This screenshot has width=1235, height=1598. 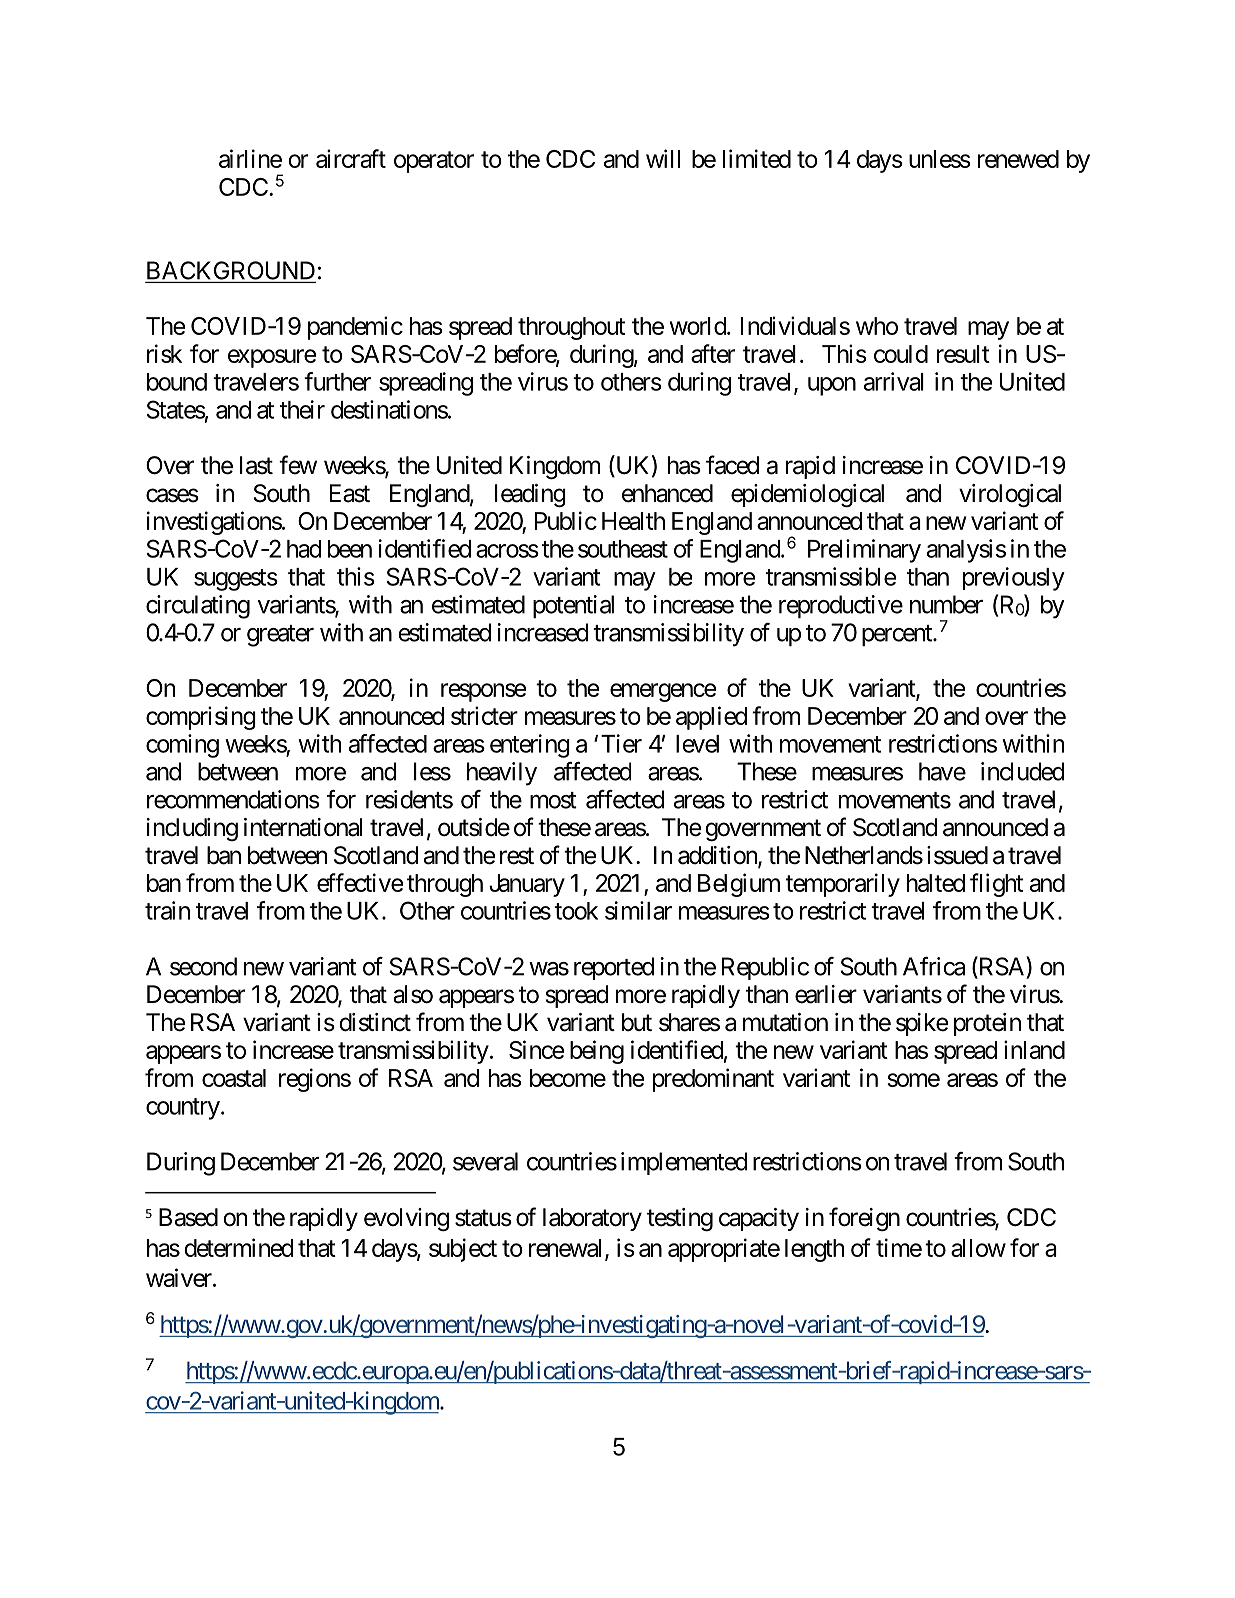 What do you see at coordinates (637, 1022) in the screenshot?
I see `but` at bounding box center [637, 1022].
